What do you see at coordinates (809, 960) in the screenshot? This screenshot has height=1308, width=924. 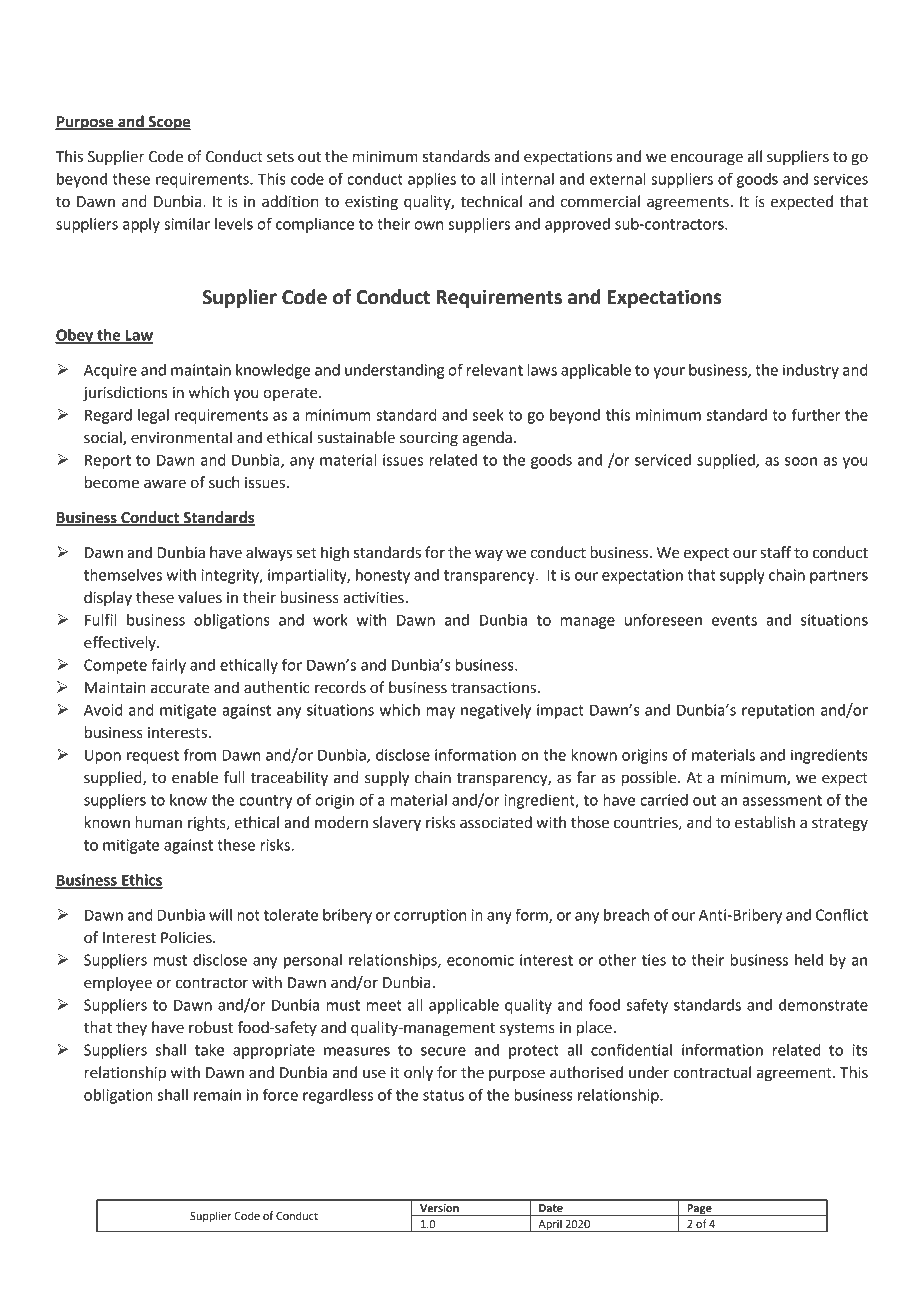 I see `held` at bounding box center [809, 960].
